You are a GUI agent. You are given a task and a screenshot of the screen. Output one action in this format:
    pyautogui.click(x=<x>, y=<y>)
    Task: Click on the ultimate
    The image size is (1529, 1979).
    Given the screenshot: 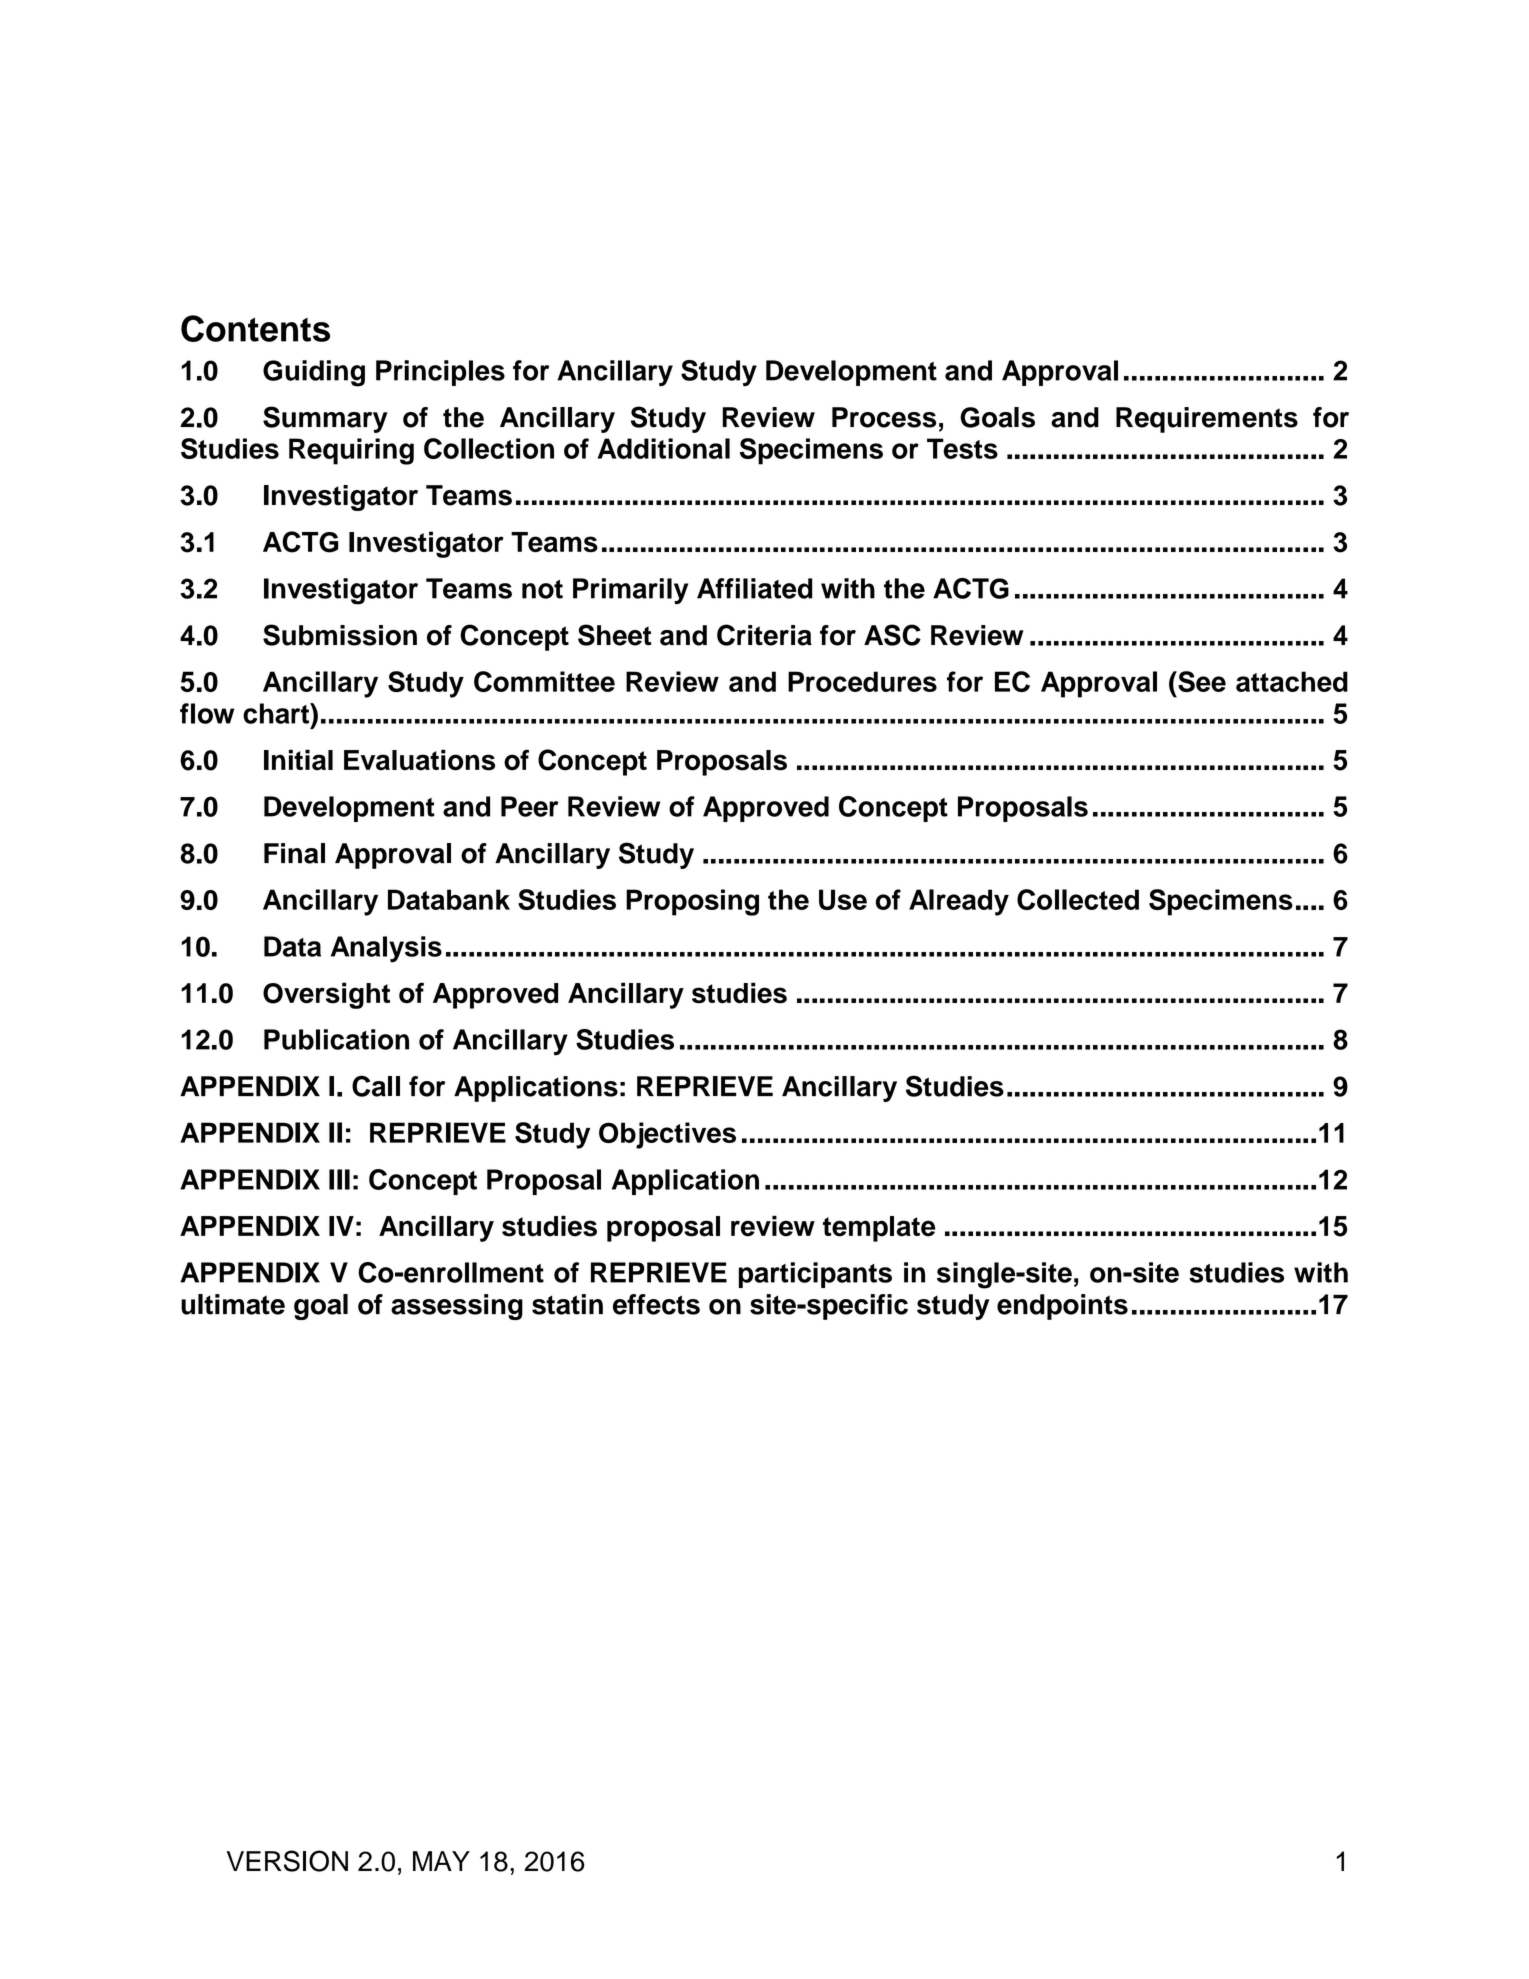 What is the action you would take?
    pyautogui.click(x=233, y=1304)
